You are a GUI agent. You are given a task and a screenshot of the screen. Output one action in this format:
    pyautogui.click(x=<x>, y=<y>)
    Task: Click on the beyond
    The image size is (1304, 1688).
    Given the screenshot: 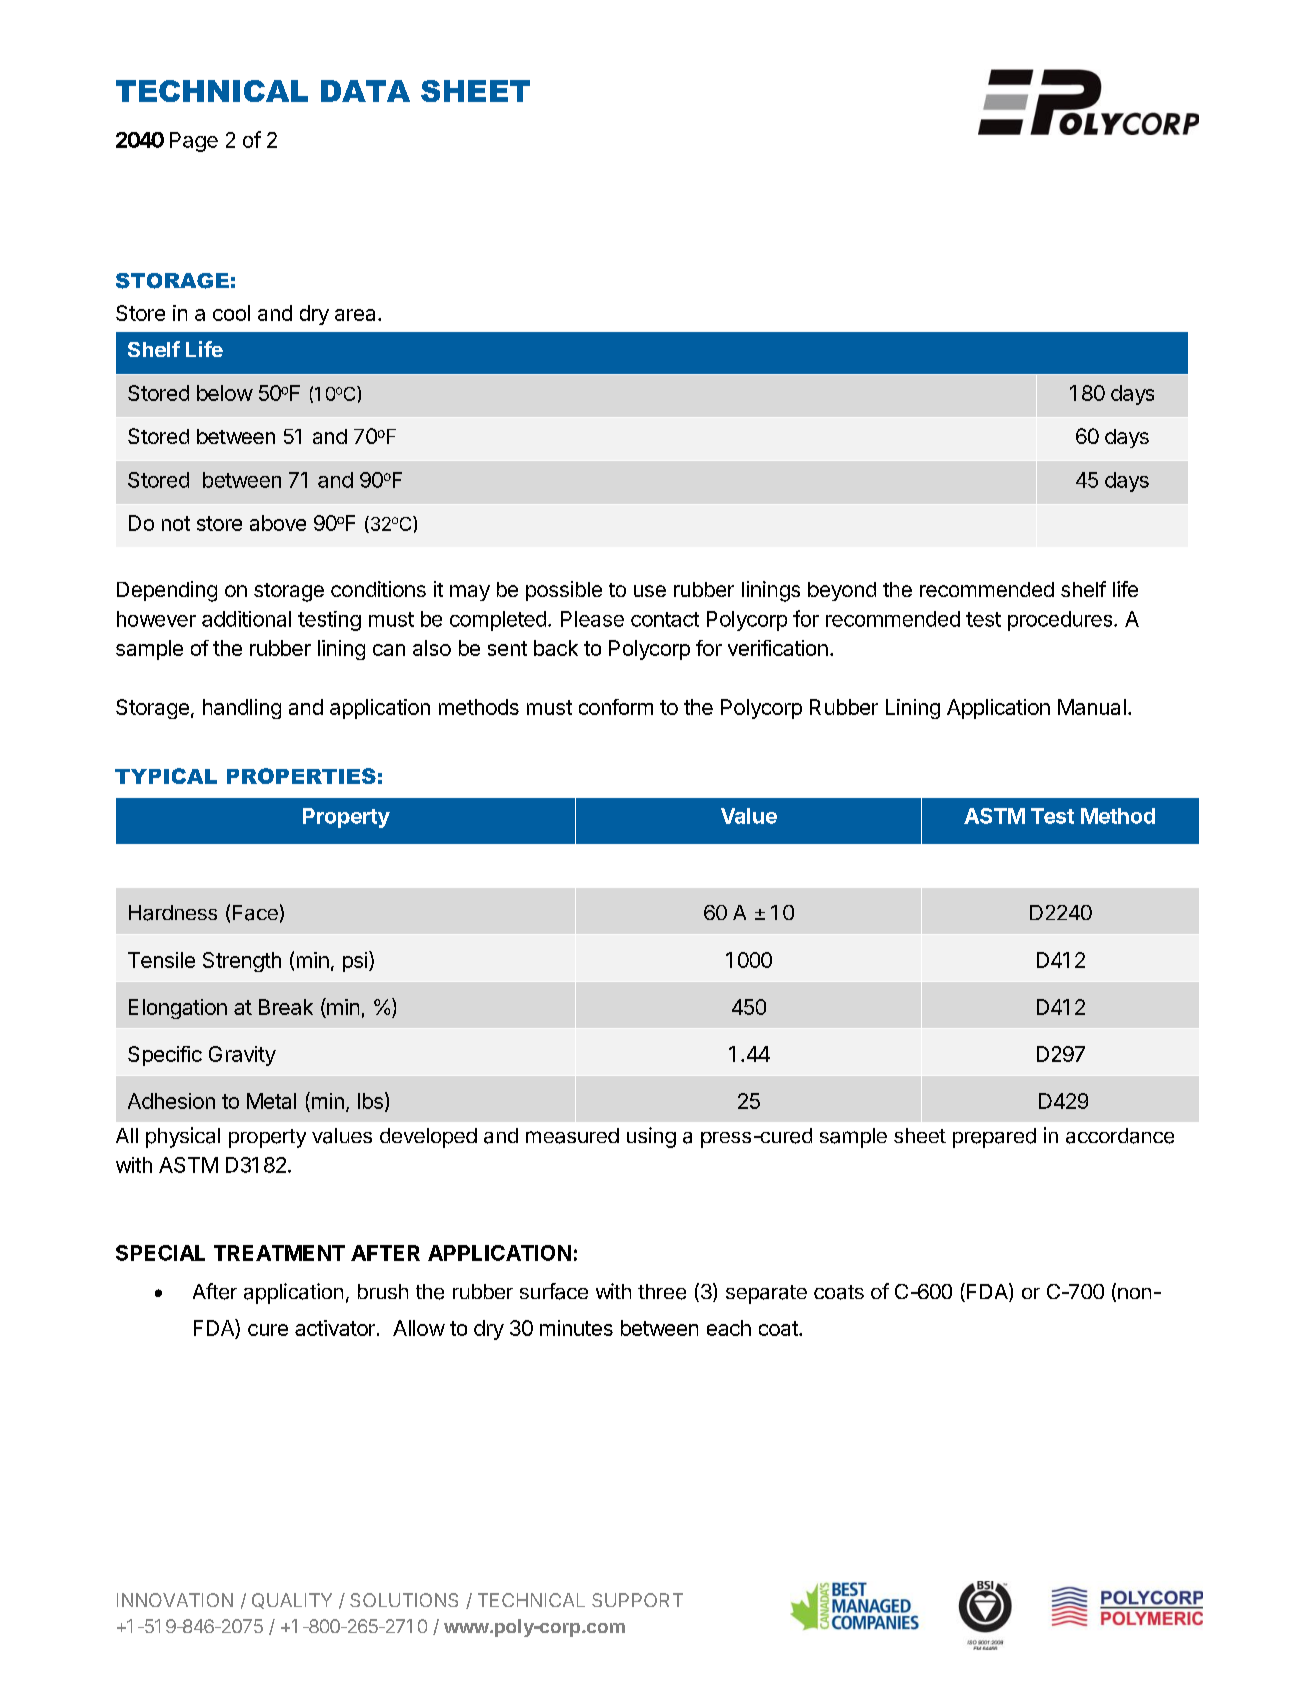 What is the action you would take?
    pyautogui.click(x=842, y=591)
